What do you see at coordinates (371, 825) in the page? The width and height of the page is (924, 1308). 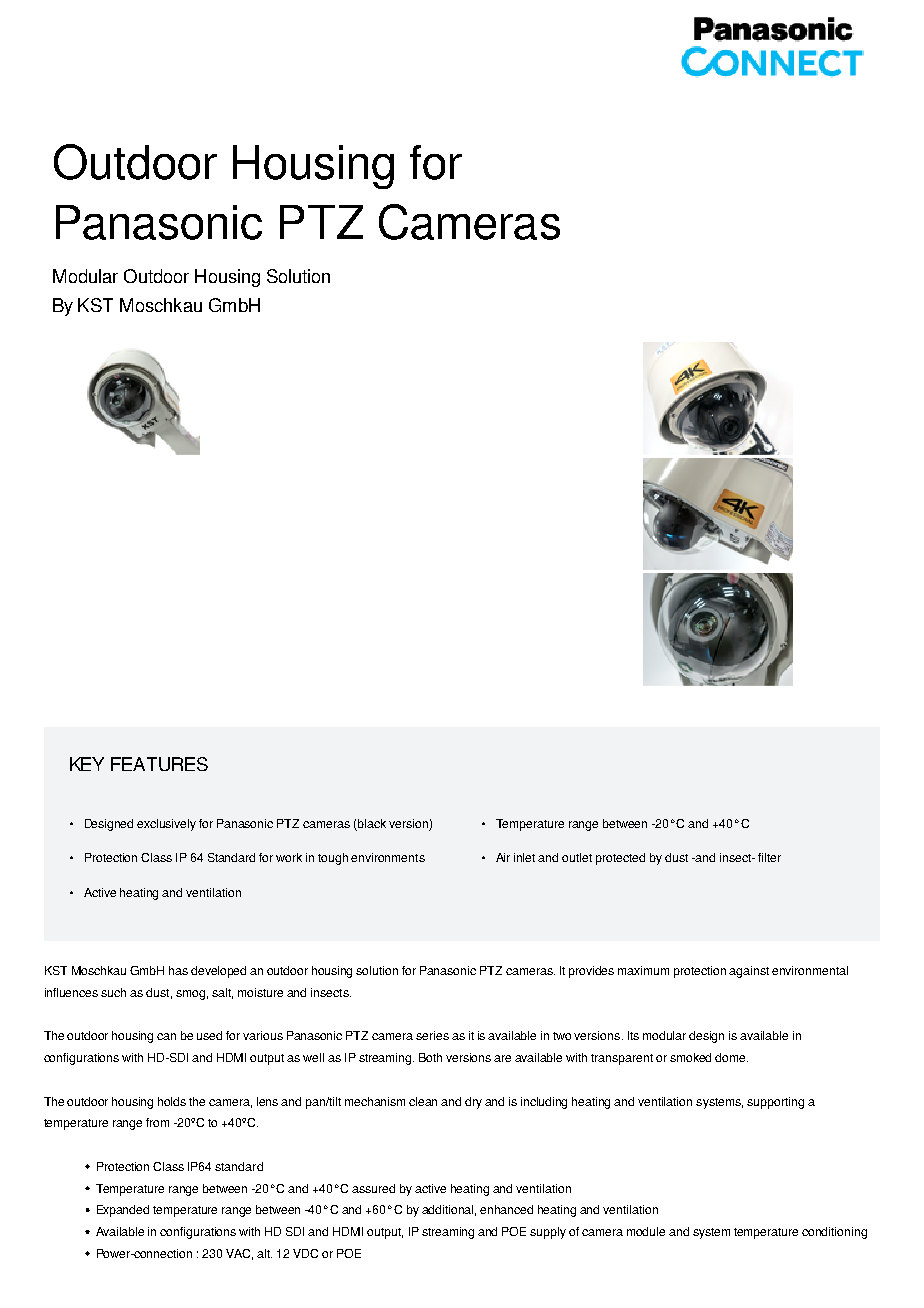 I see `black` at bounding box center [371, 825].
